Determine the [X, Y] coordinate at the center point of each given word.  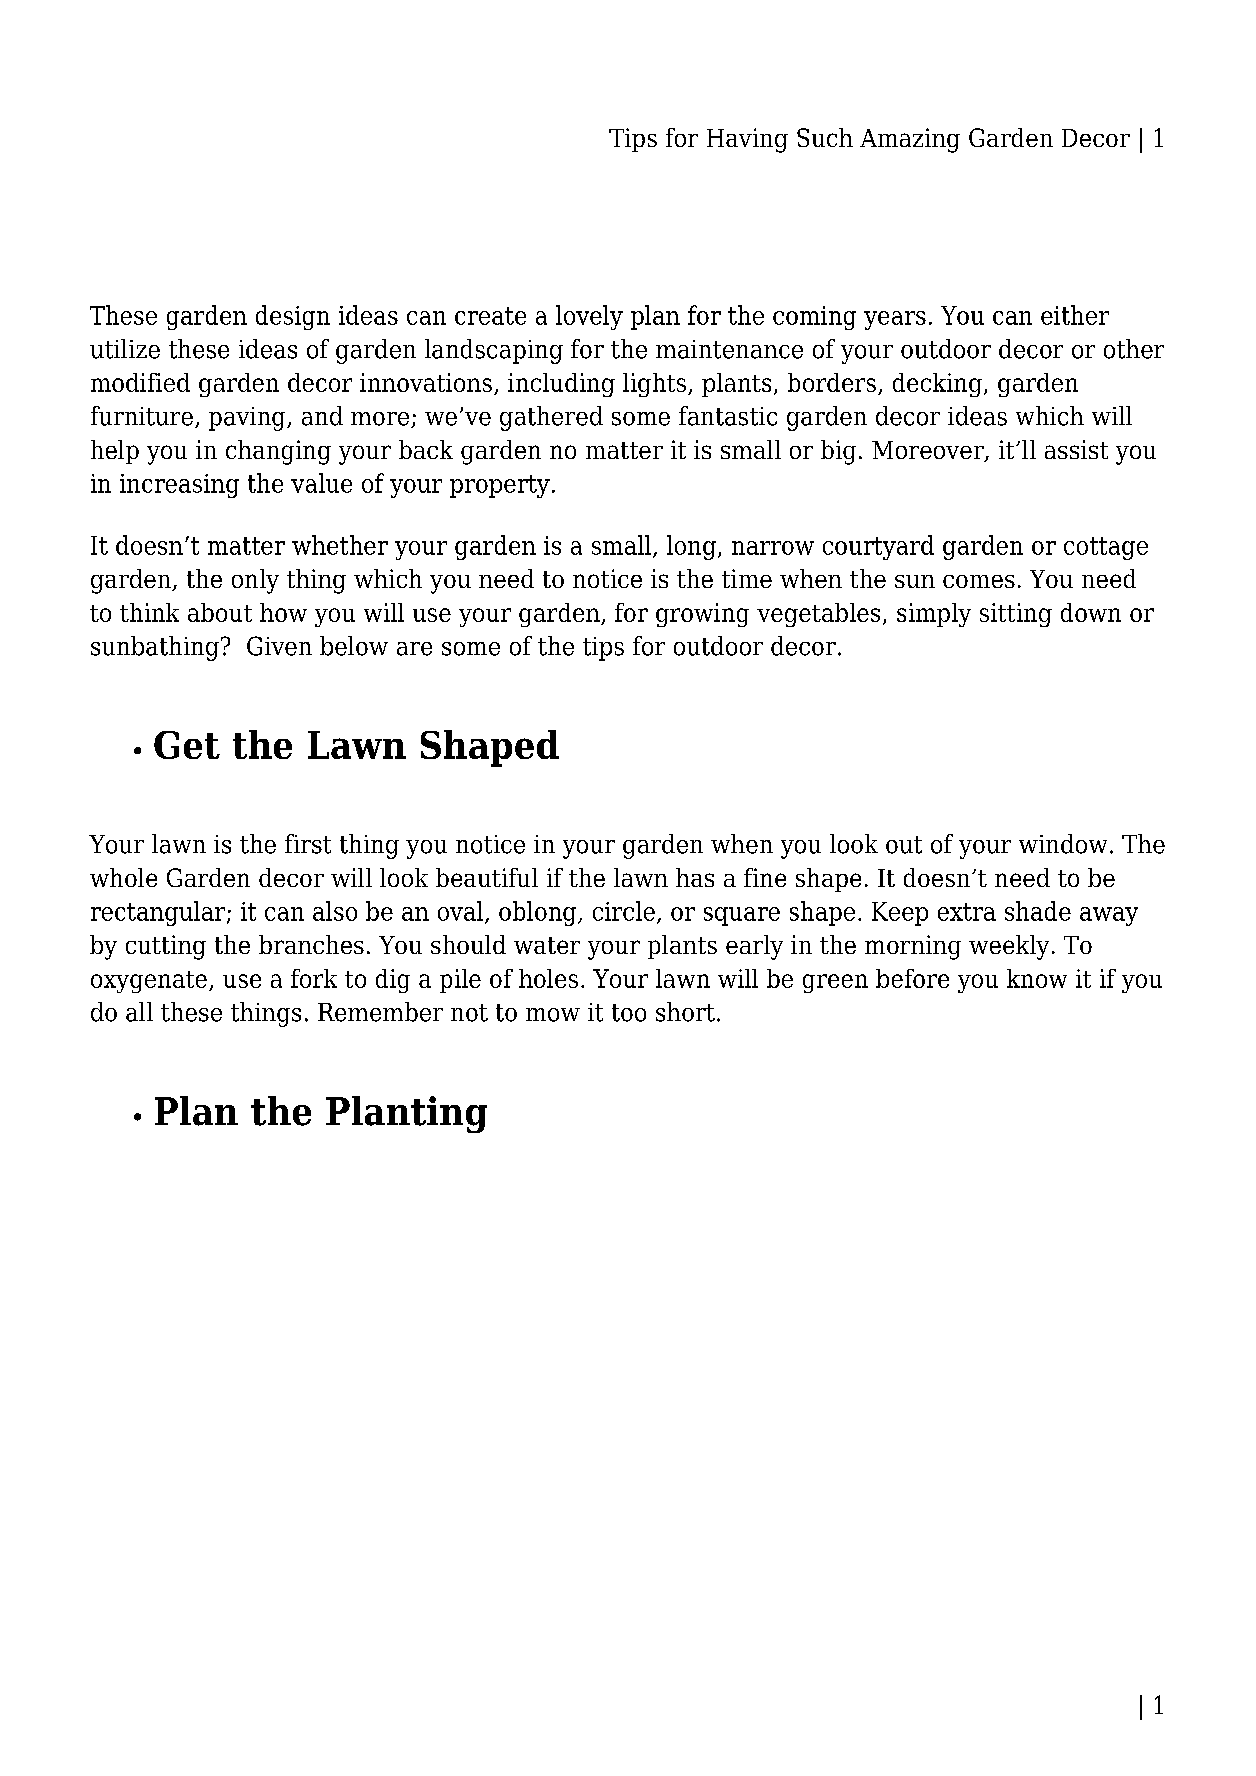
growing [702, 615]
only [255, 581]
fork [314, 978]
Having [747, 140]
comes [979, 581]
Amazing [910, 140]
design [293, 317]
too [629, 1013]
